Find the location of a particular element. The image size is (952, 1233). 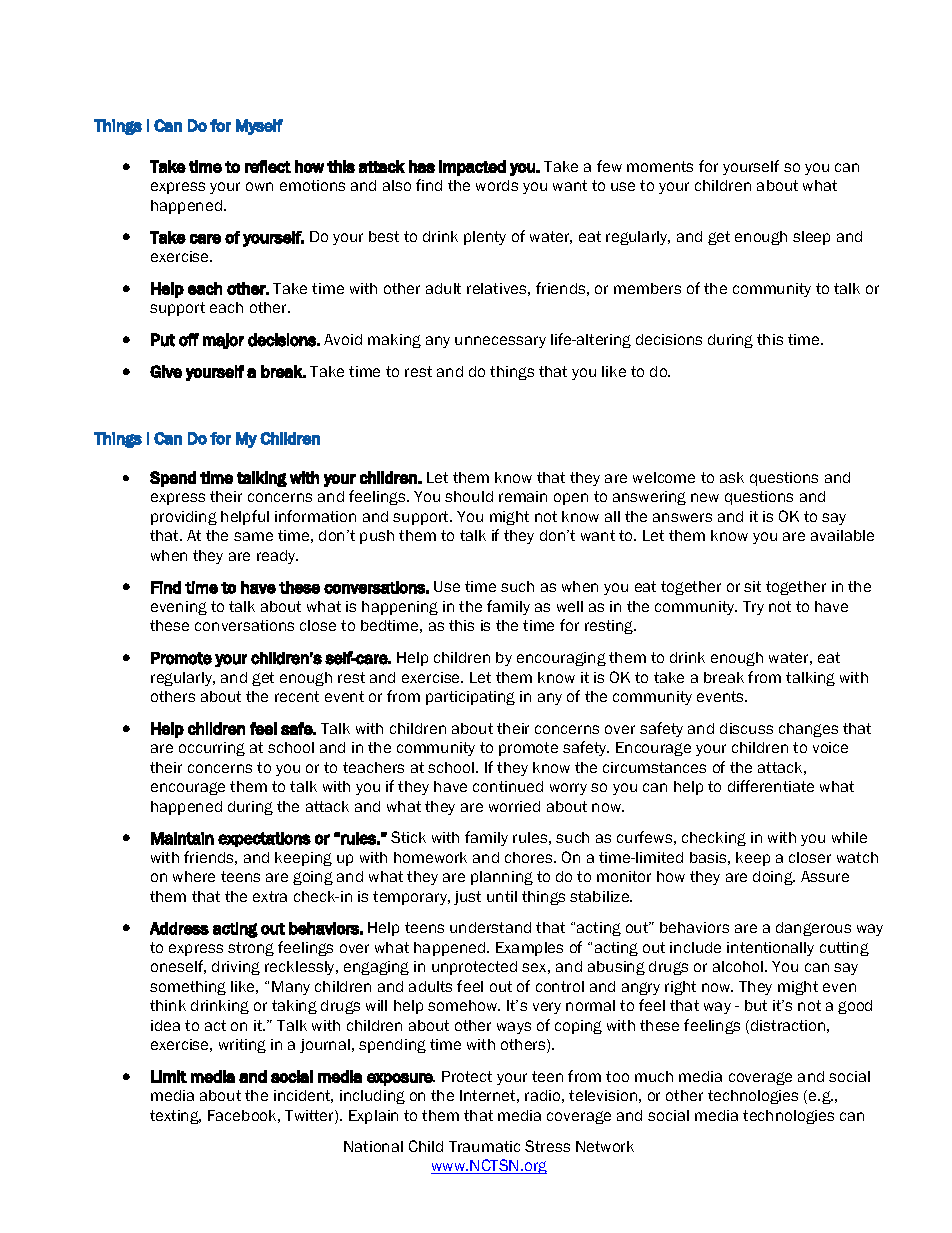

texting is located at coordinates (175, 1117).
